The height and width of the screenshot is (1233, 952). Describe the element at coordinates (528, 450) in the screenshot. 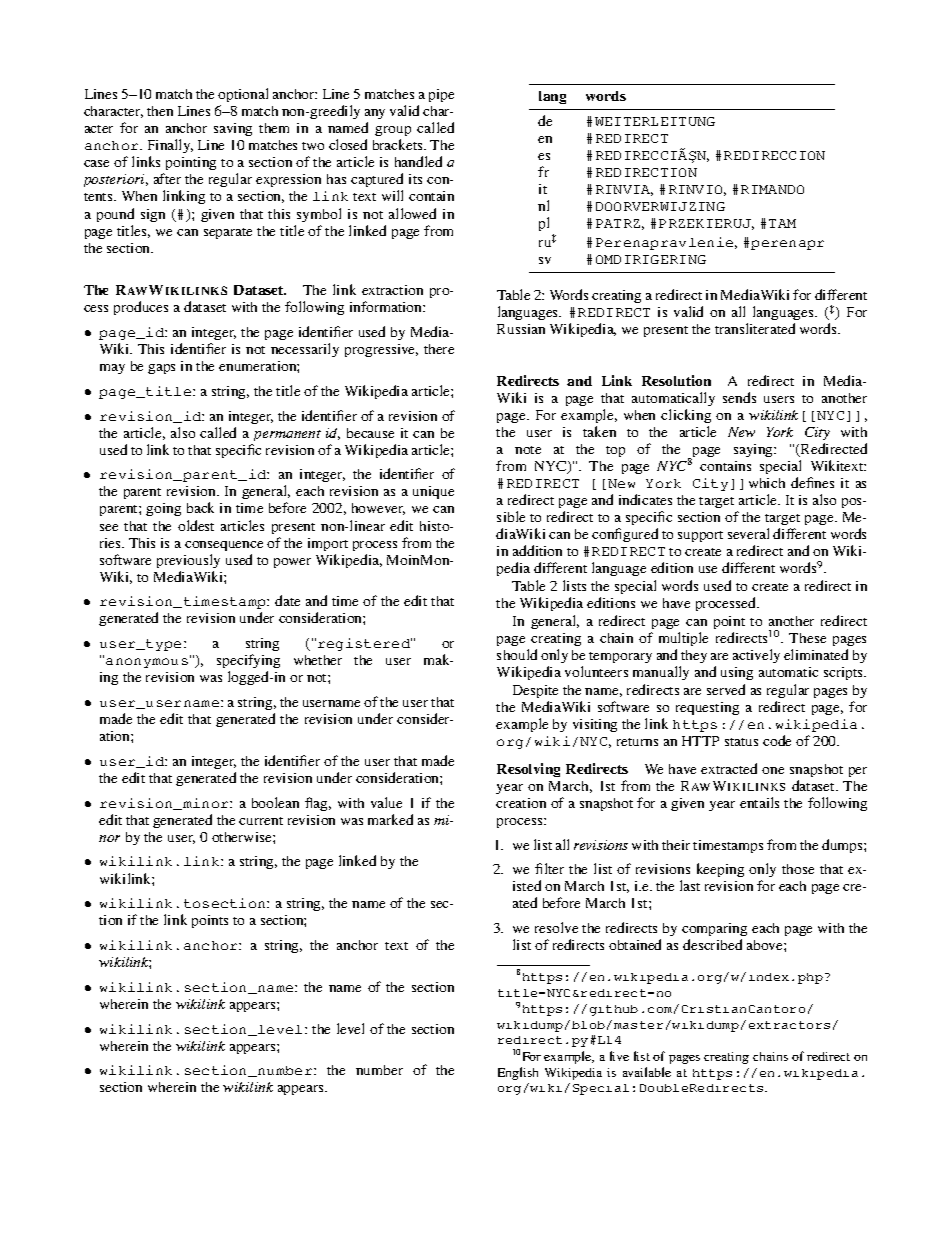

I see `note` at that location.
